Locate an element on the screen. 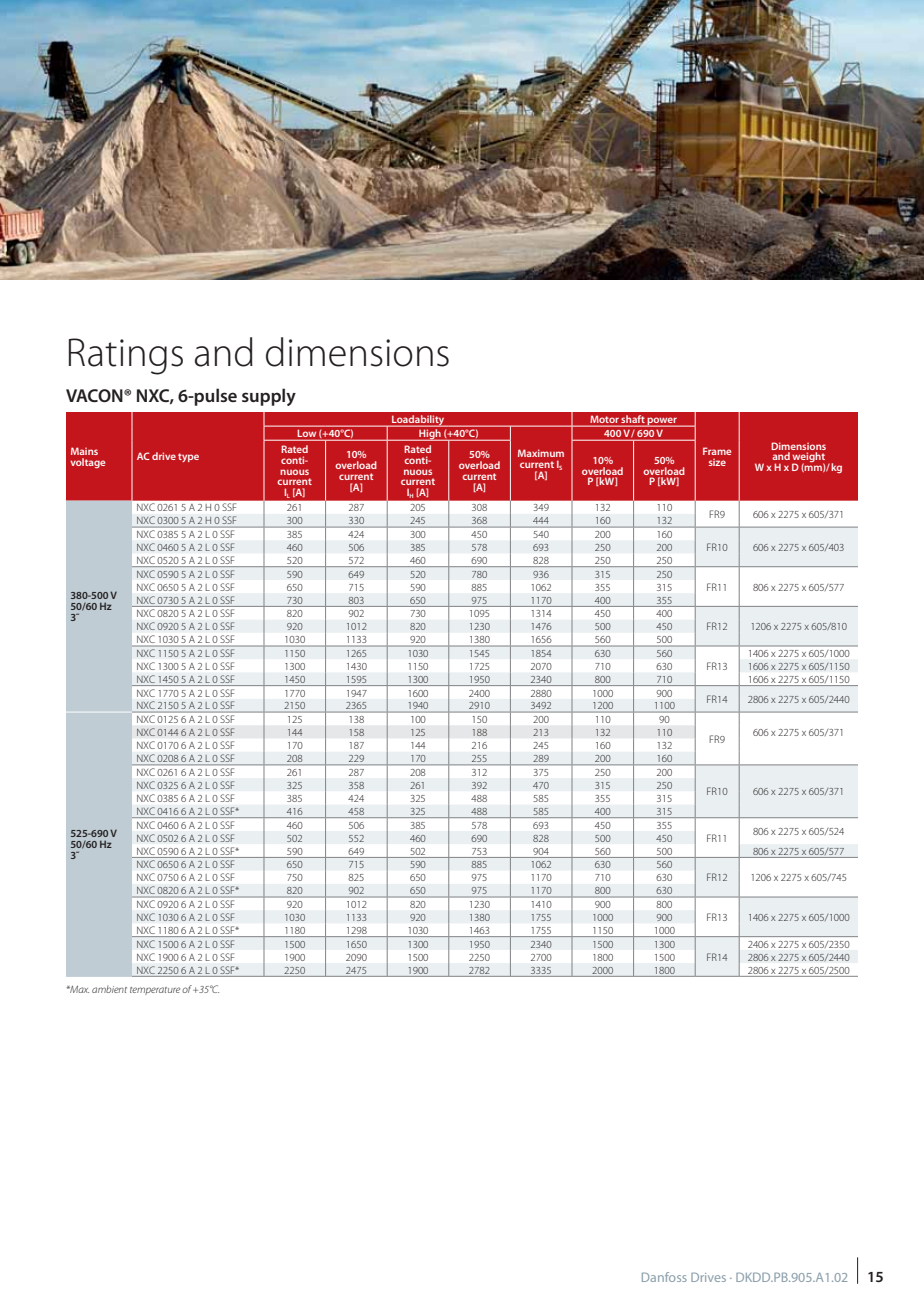  Ratings is located at coordinates (126, 356).
